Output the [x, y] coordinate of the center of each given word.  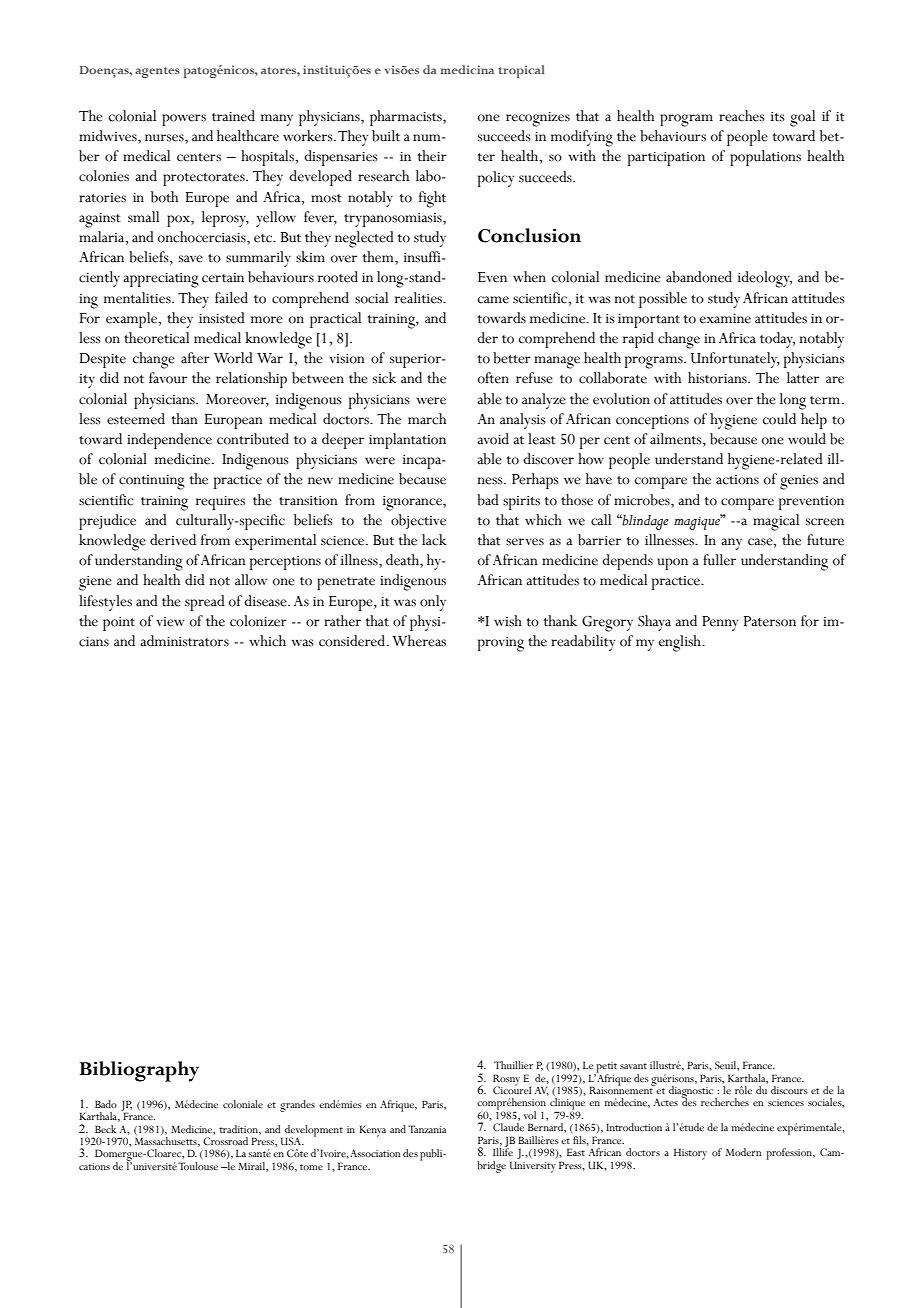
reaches [742, 116]
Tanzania [427, 1129]
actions [737, 480]
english [681, 643]
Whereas [419, 641]
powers [184, 120]
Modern [744, 1152]
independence [169, 441]
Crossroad [225, 1141]
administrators [184, 641]
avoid [493, 439]
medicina [467, 69]
